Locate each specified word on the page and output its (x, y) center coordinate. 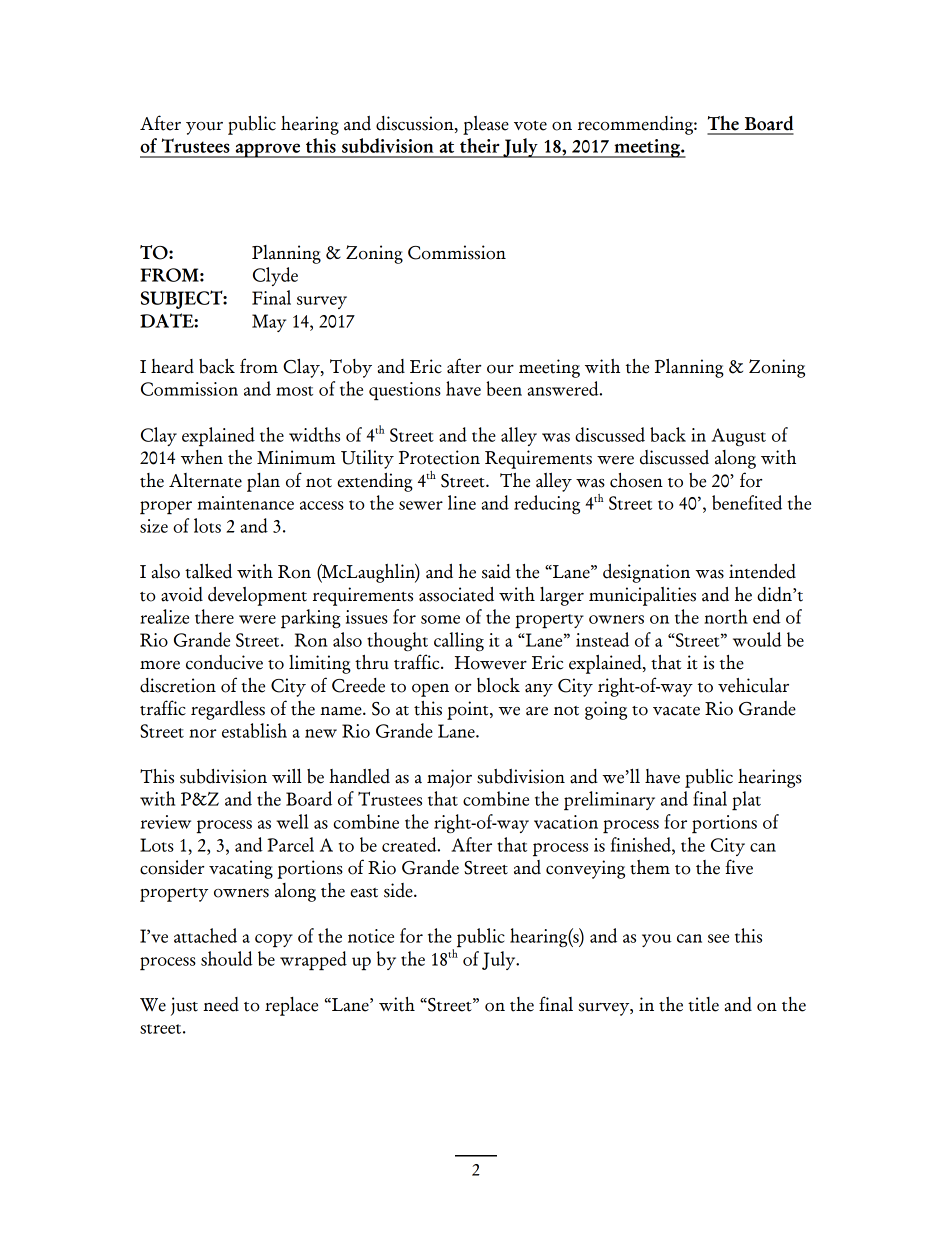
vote (530, 126)
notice (371, 936)
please (486, 125)
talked (208, 571)
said (496, 571)
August (738, 437)
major (449, 778)
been (504, 388)
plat (746, 800)
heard (172, 366)
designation (646, 573)
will (287, 776)
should (227, 958)
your (204, 128)
